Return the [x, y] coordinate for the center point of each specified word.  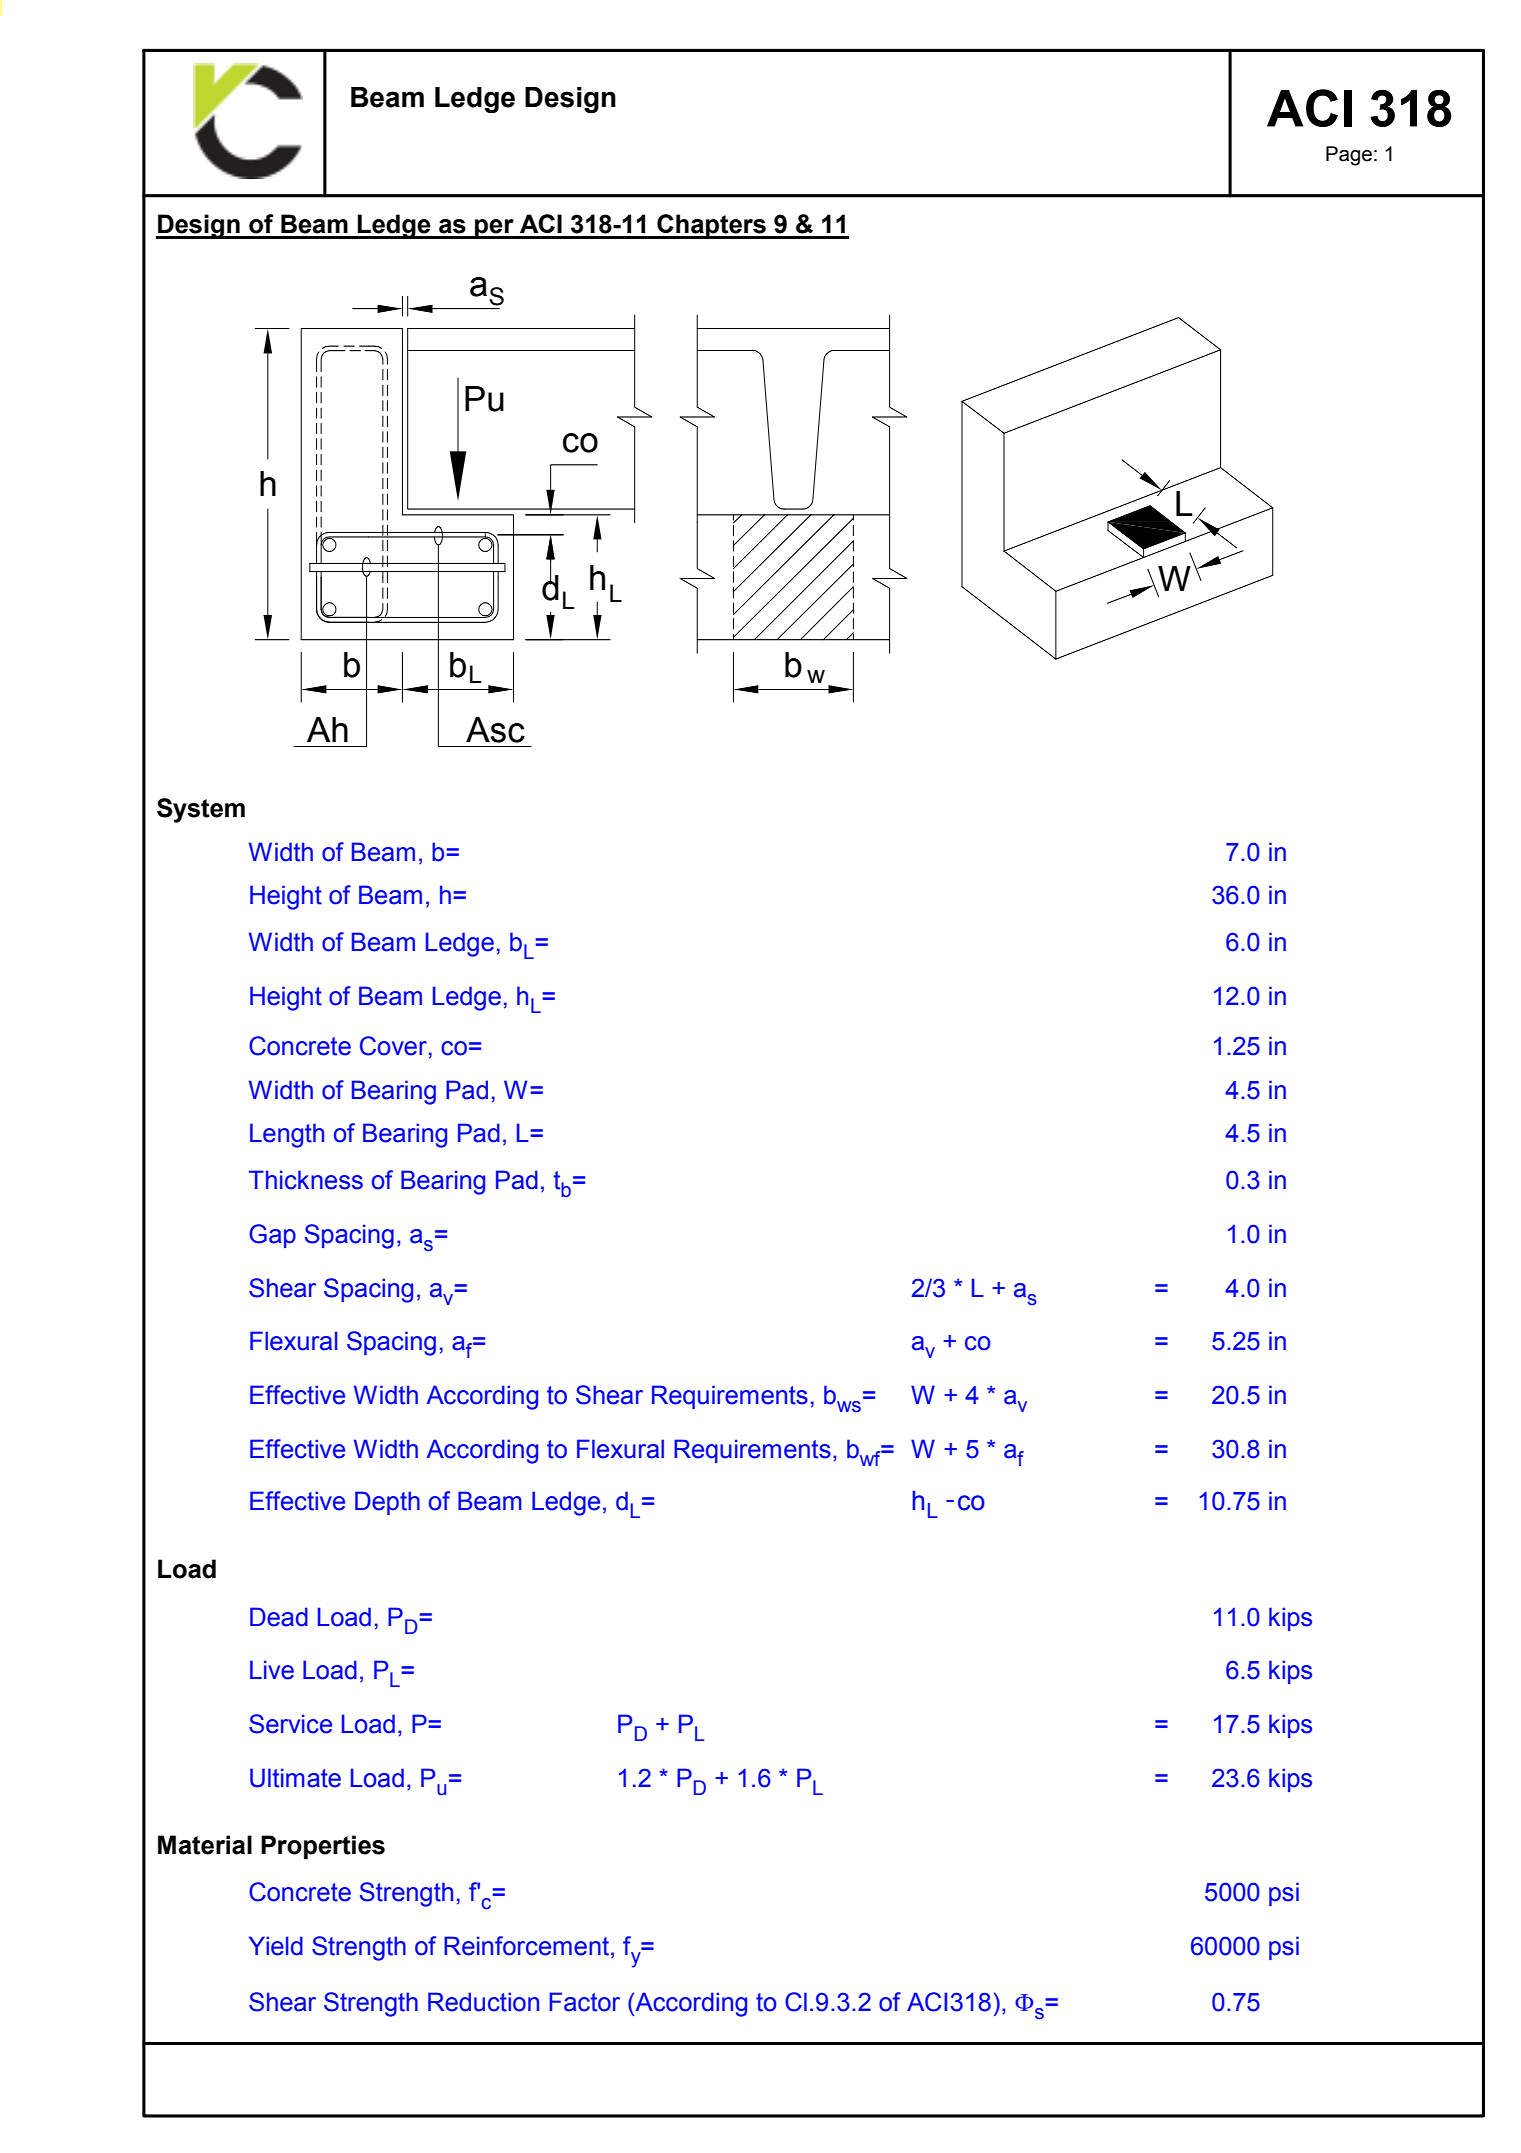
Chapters [711, 226]
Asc [495, 730]
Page [1349, 156]
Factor [584, 2002]
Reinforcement [526, 1946]
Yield [276, 1946]
